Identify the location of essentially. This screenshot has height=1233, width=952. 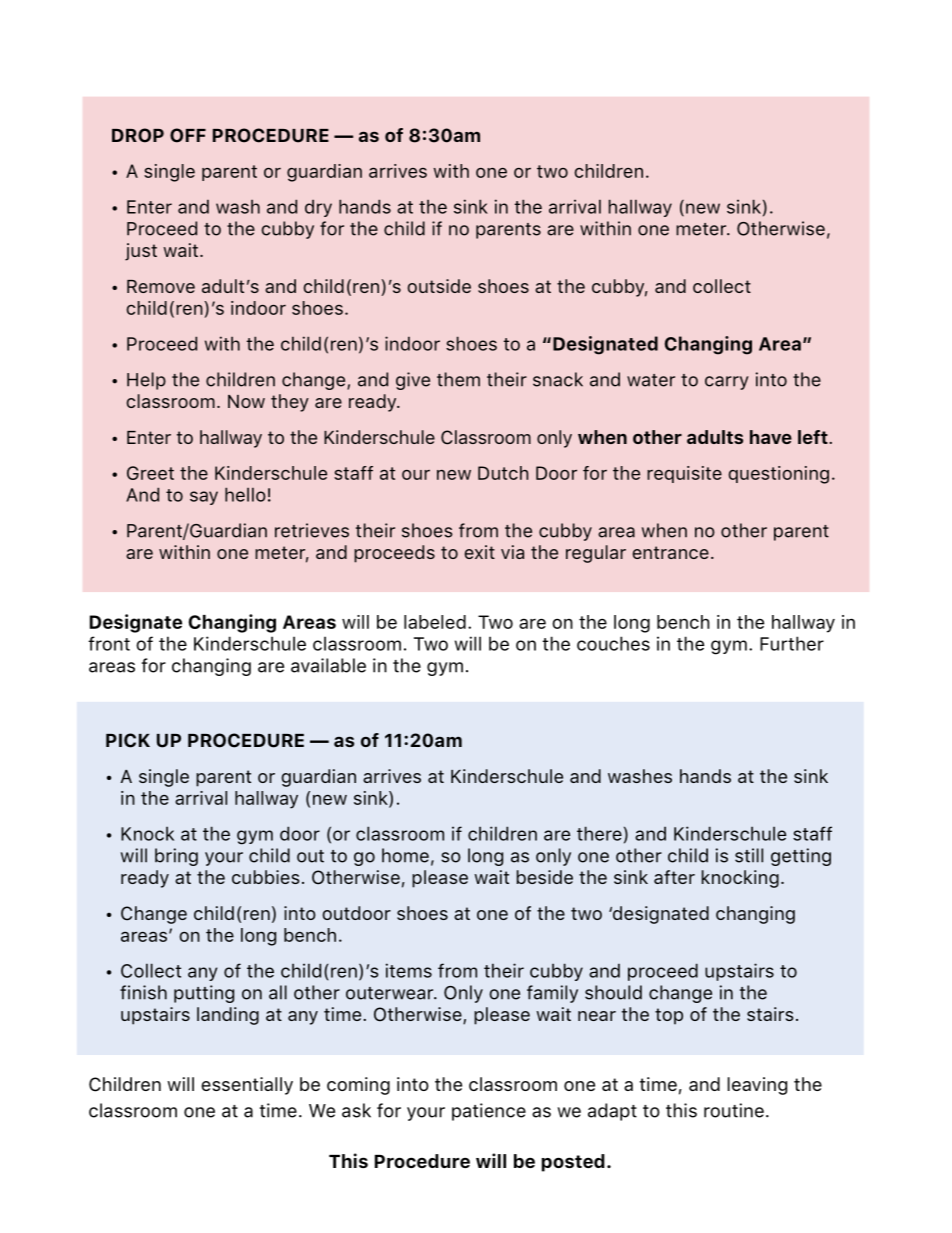
(247, 1086).
